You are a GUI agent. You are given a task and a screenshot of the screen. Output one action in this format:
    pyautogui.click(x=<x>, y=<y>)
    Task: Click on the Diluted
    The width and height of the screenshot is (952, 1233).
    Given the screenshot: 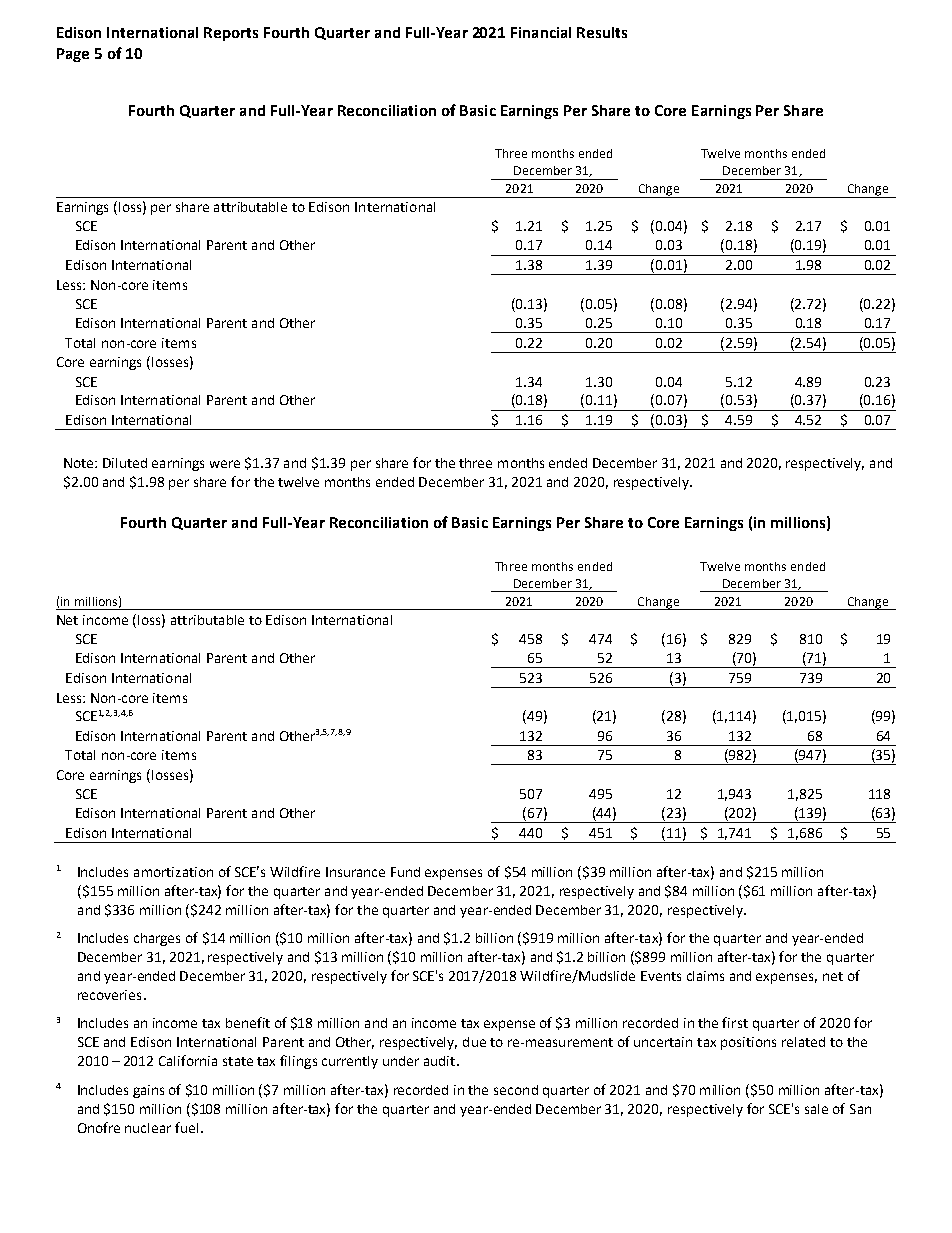 What is the action you would take?
    pyautogui.click(x=125, y=463)
